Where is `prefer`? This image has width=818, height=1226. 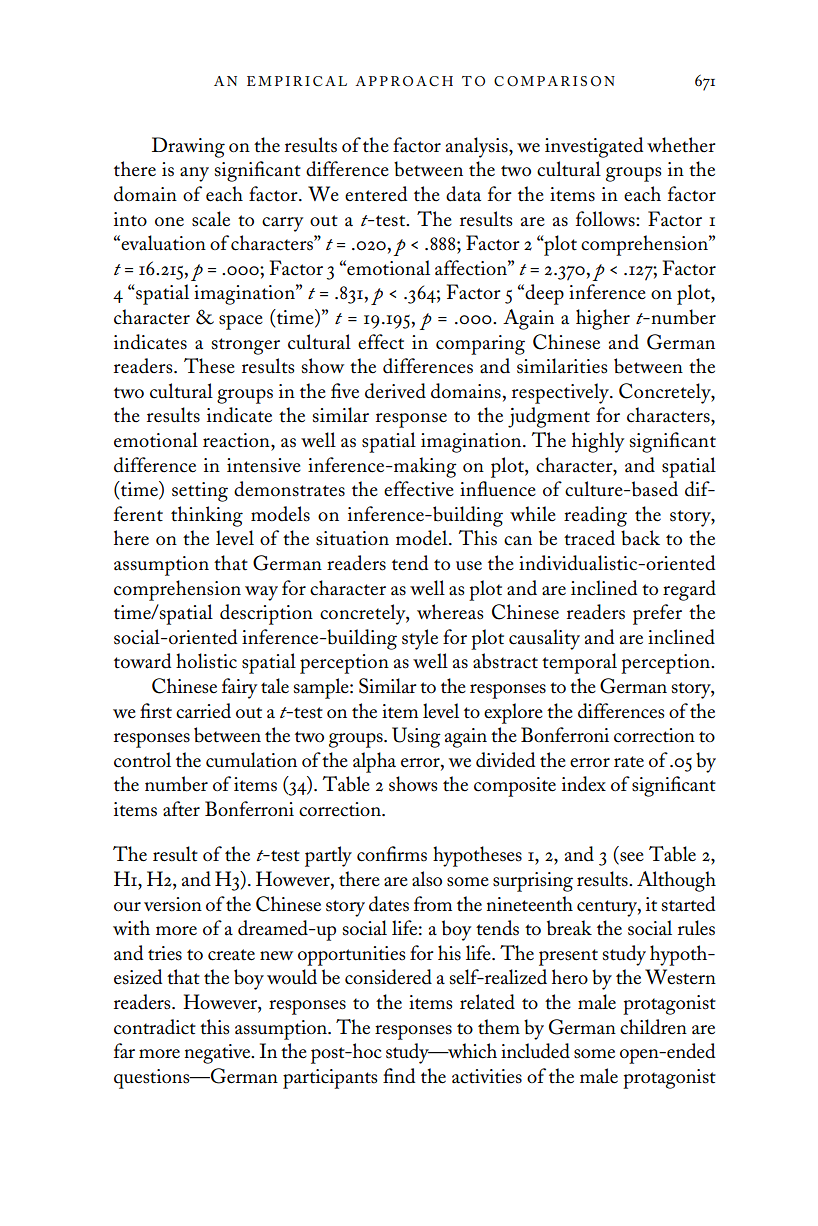 prefer is located at coordinates (657, 614).
